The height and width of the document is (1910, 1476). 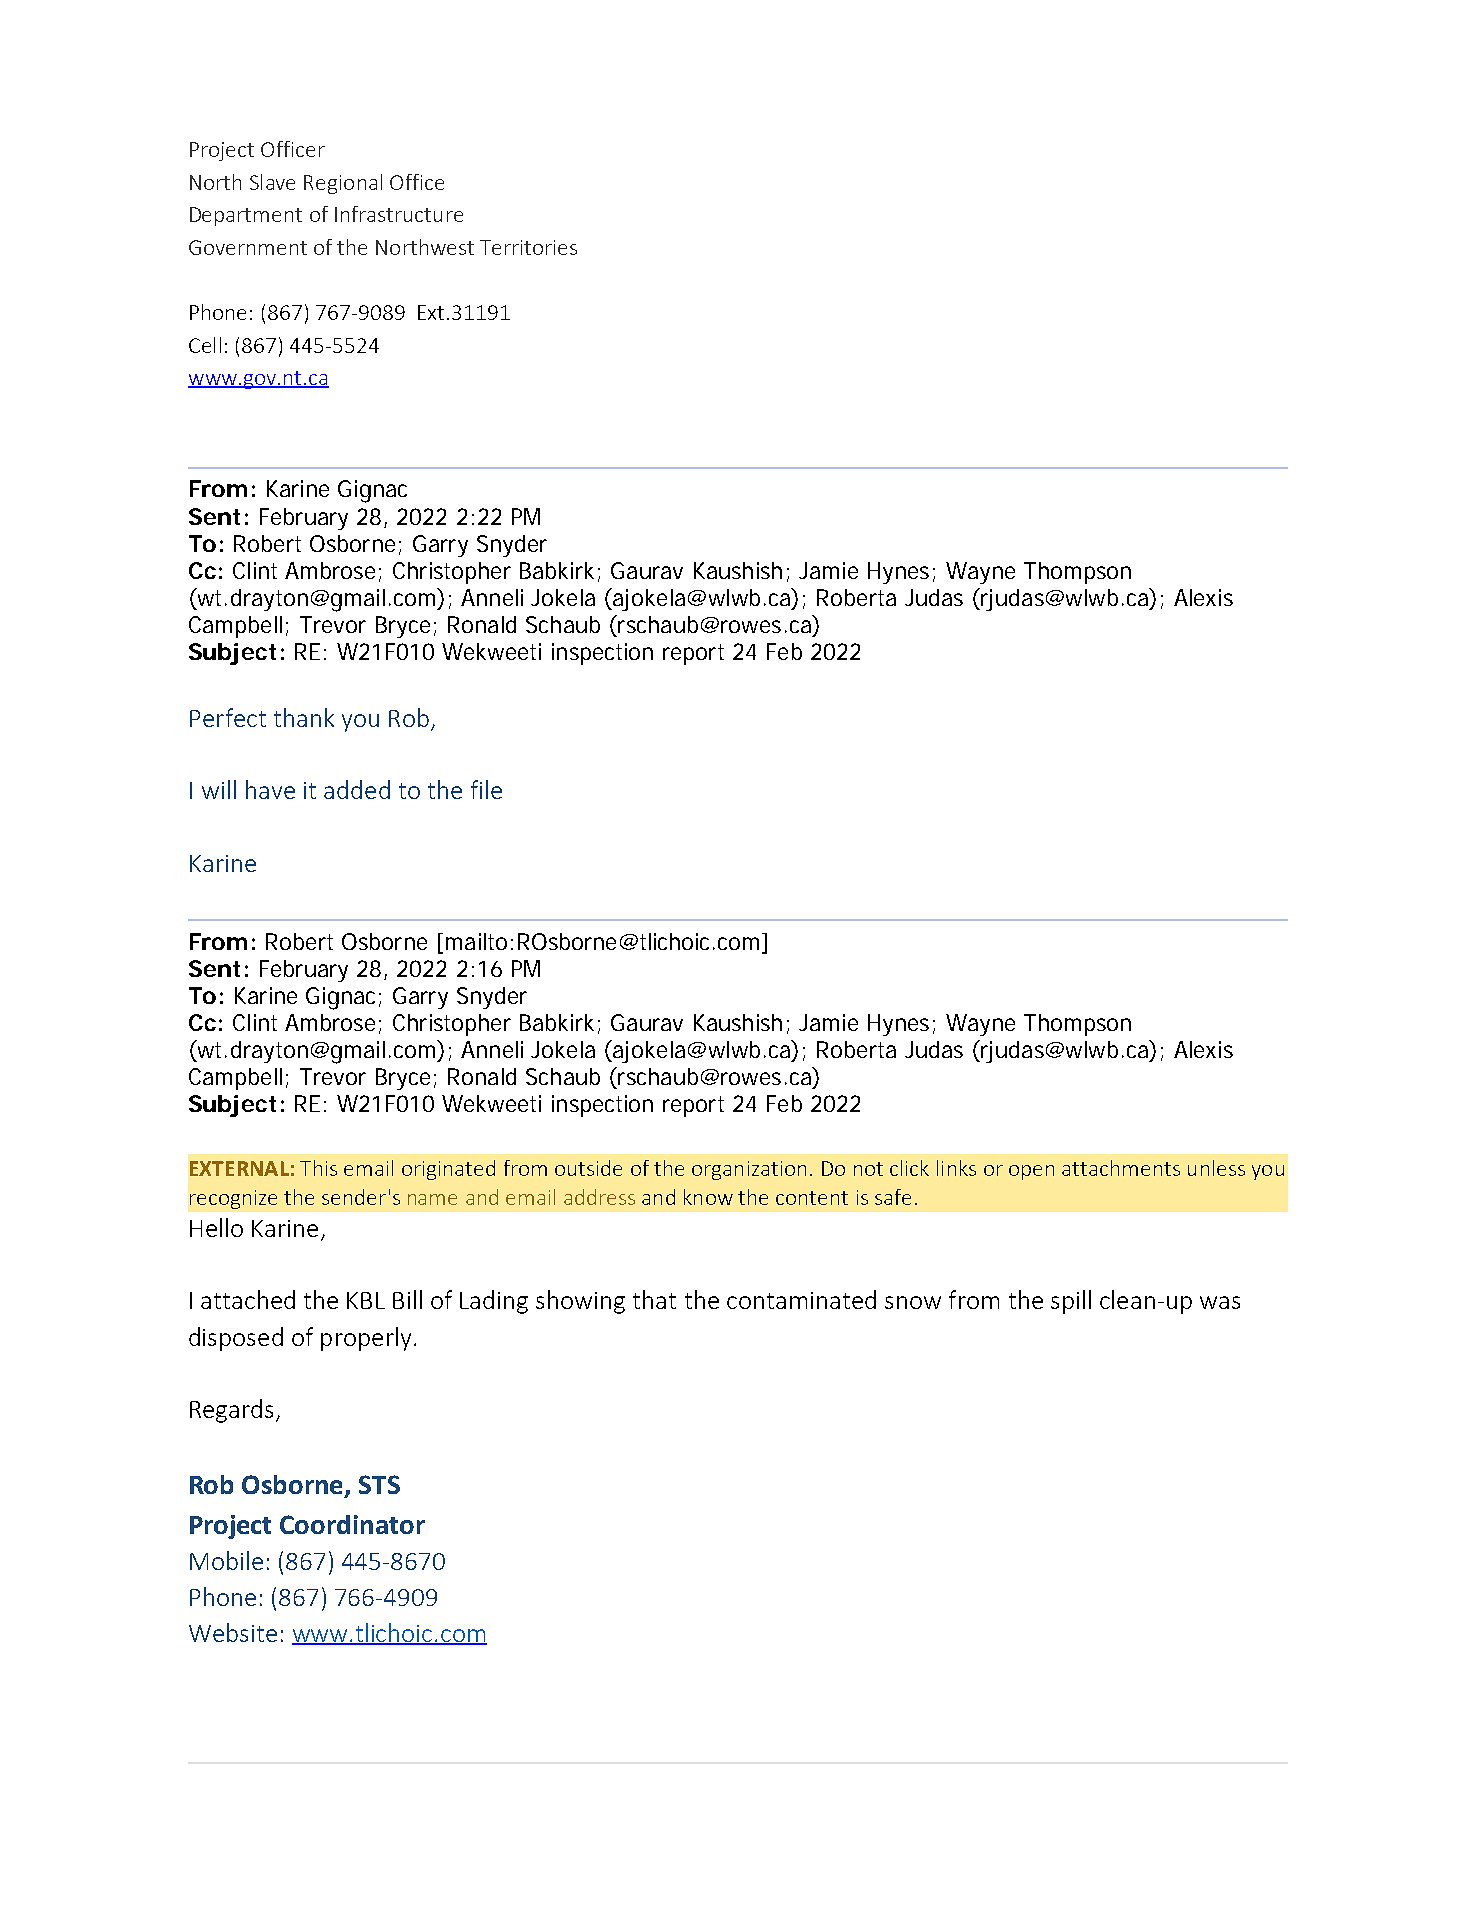 What do you see at coordinates (1071, 1302) in the document?
I see `spill` at bounding box center [1071, 1302].
